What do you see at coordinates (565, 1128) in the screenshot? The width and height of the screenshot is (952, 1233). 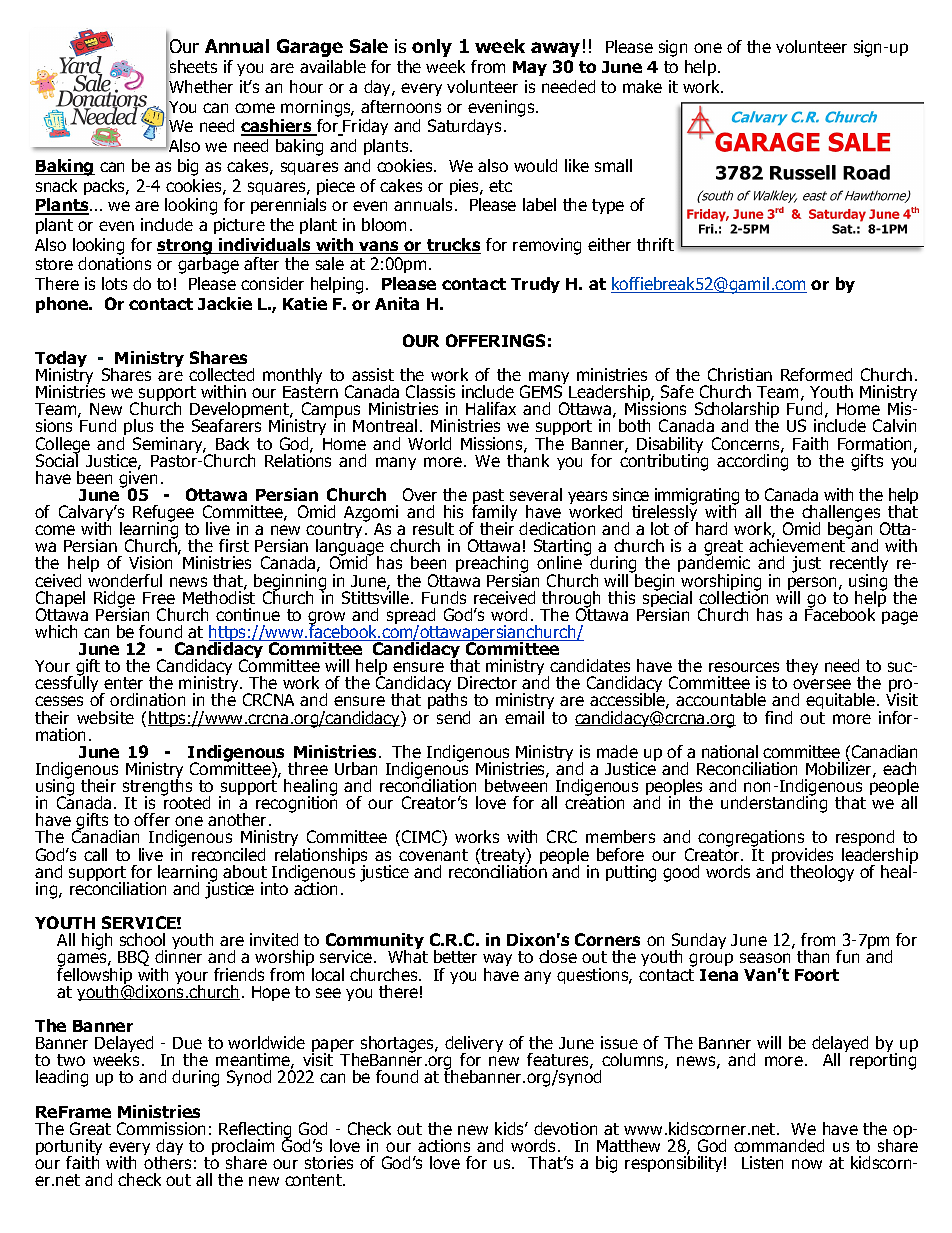 I see `devotion` at bounding box center [565, 1128].
